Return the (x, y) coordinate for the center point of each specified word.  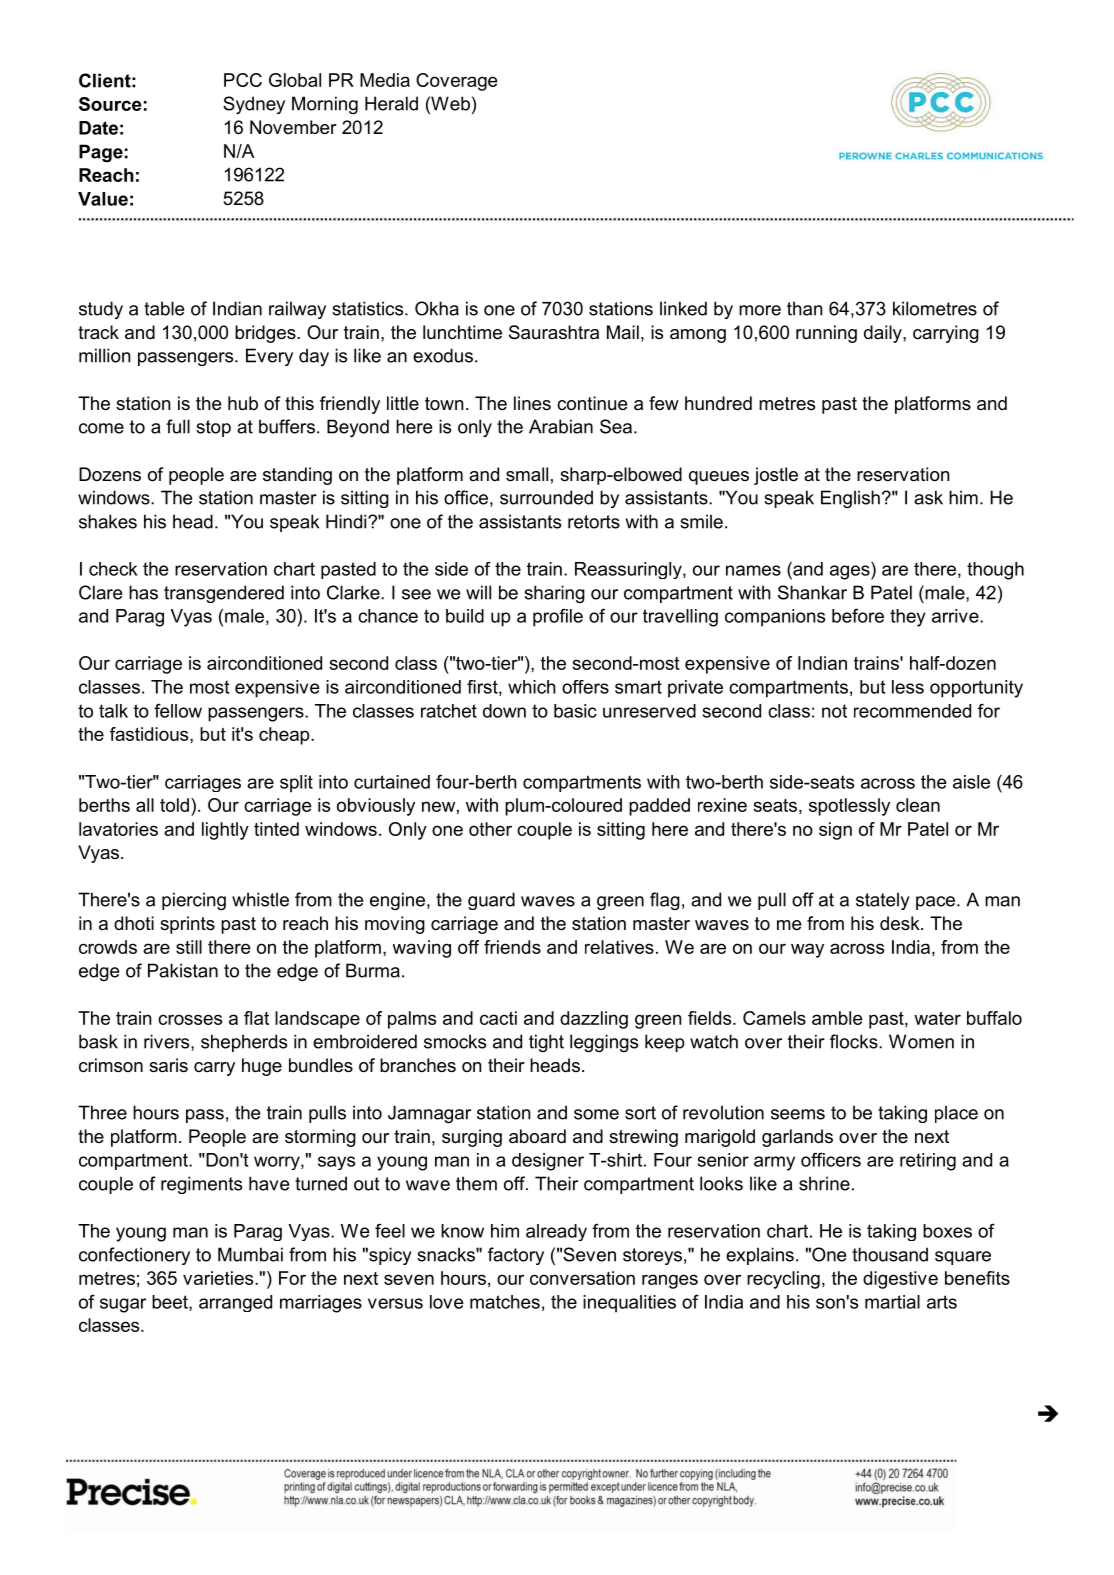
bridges (266, 334)
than (805, 308)
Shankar (812, 592)
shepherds (244, 1043)
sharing (554, 594)
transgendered (224, 594)
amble (837, 1018)
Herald (391, 103)
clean (918, 805)
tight (546, 1043)
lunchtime (462, 332)
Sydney (254, 105)
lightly (225, 831)
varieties (219, 1278)
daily (884, 334)
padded (659, 807)
